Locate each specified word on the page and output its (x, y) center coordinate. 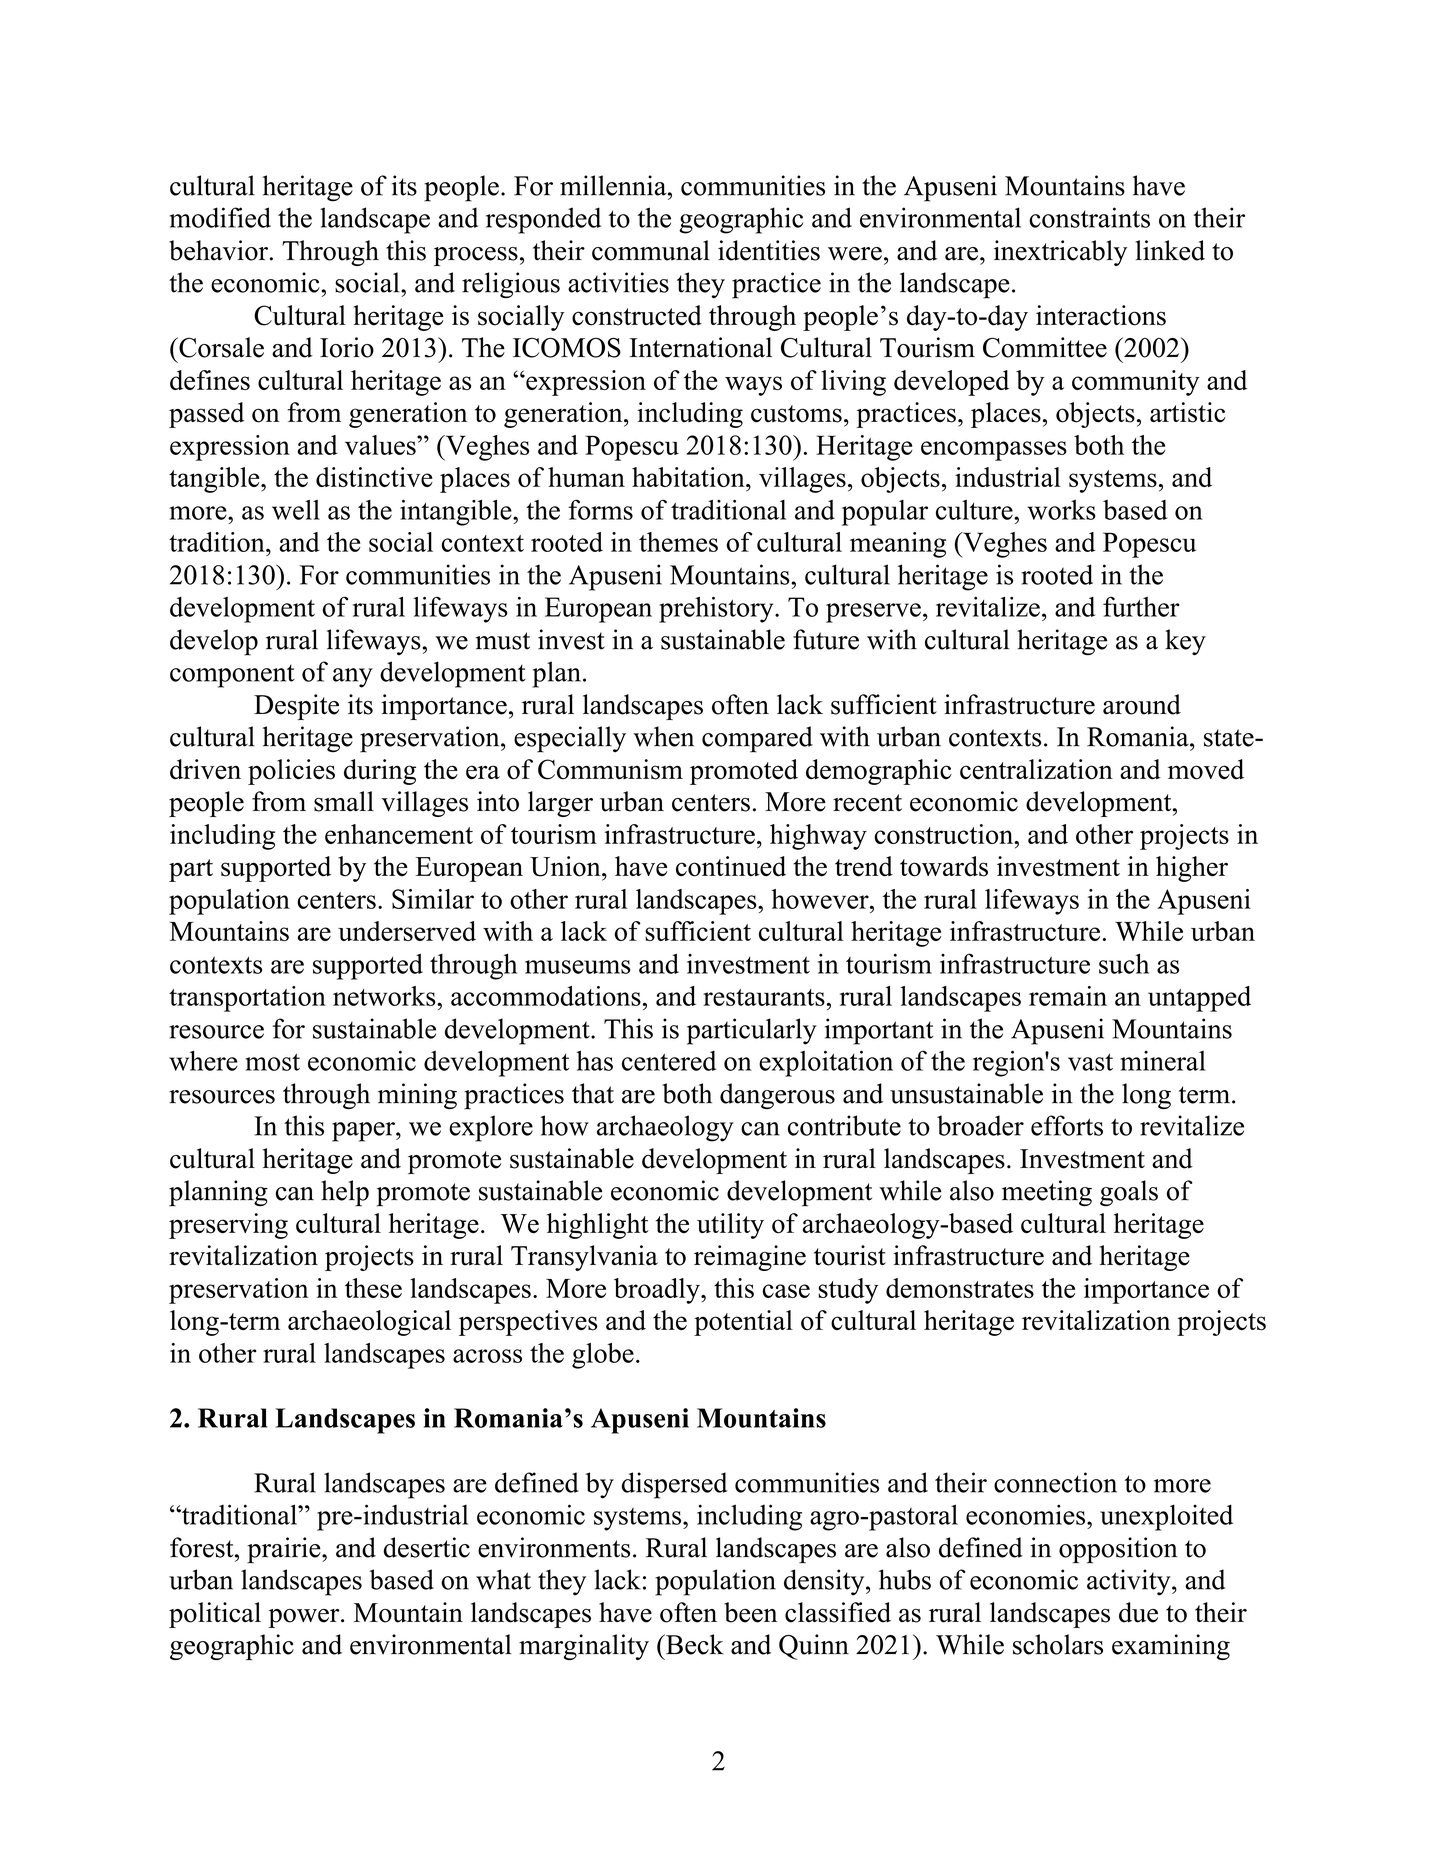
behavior (218, 250)
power (305, 1618)
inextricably (1060, 253)
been (750, 1612)
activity (1130, 1582)
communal (651, 250)
